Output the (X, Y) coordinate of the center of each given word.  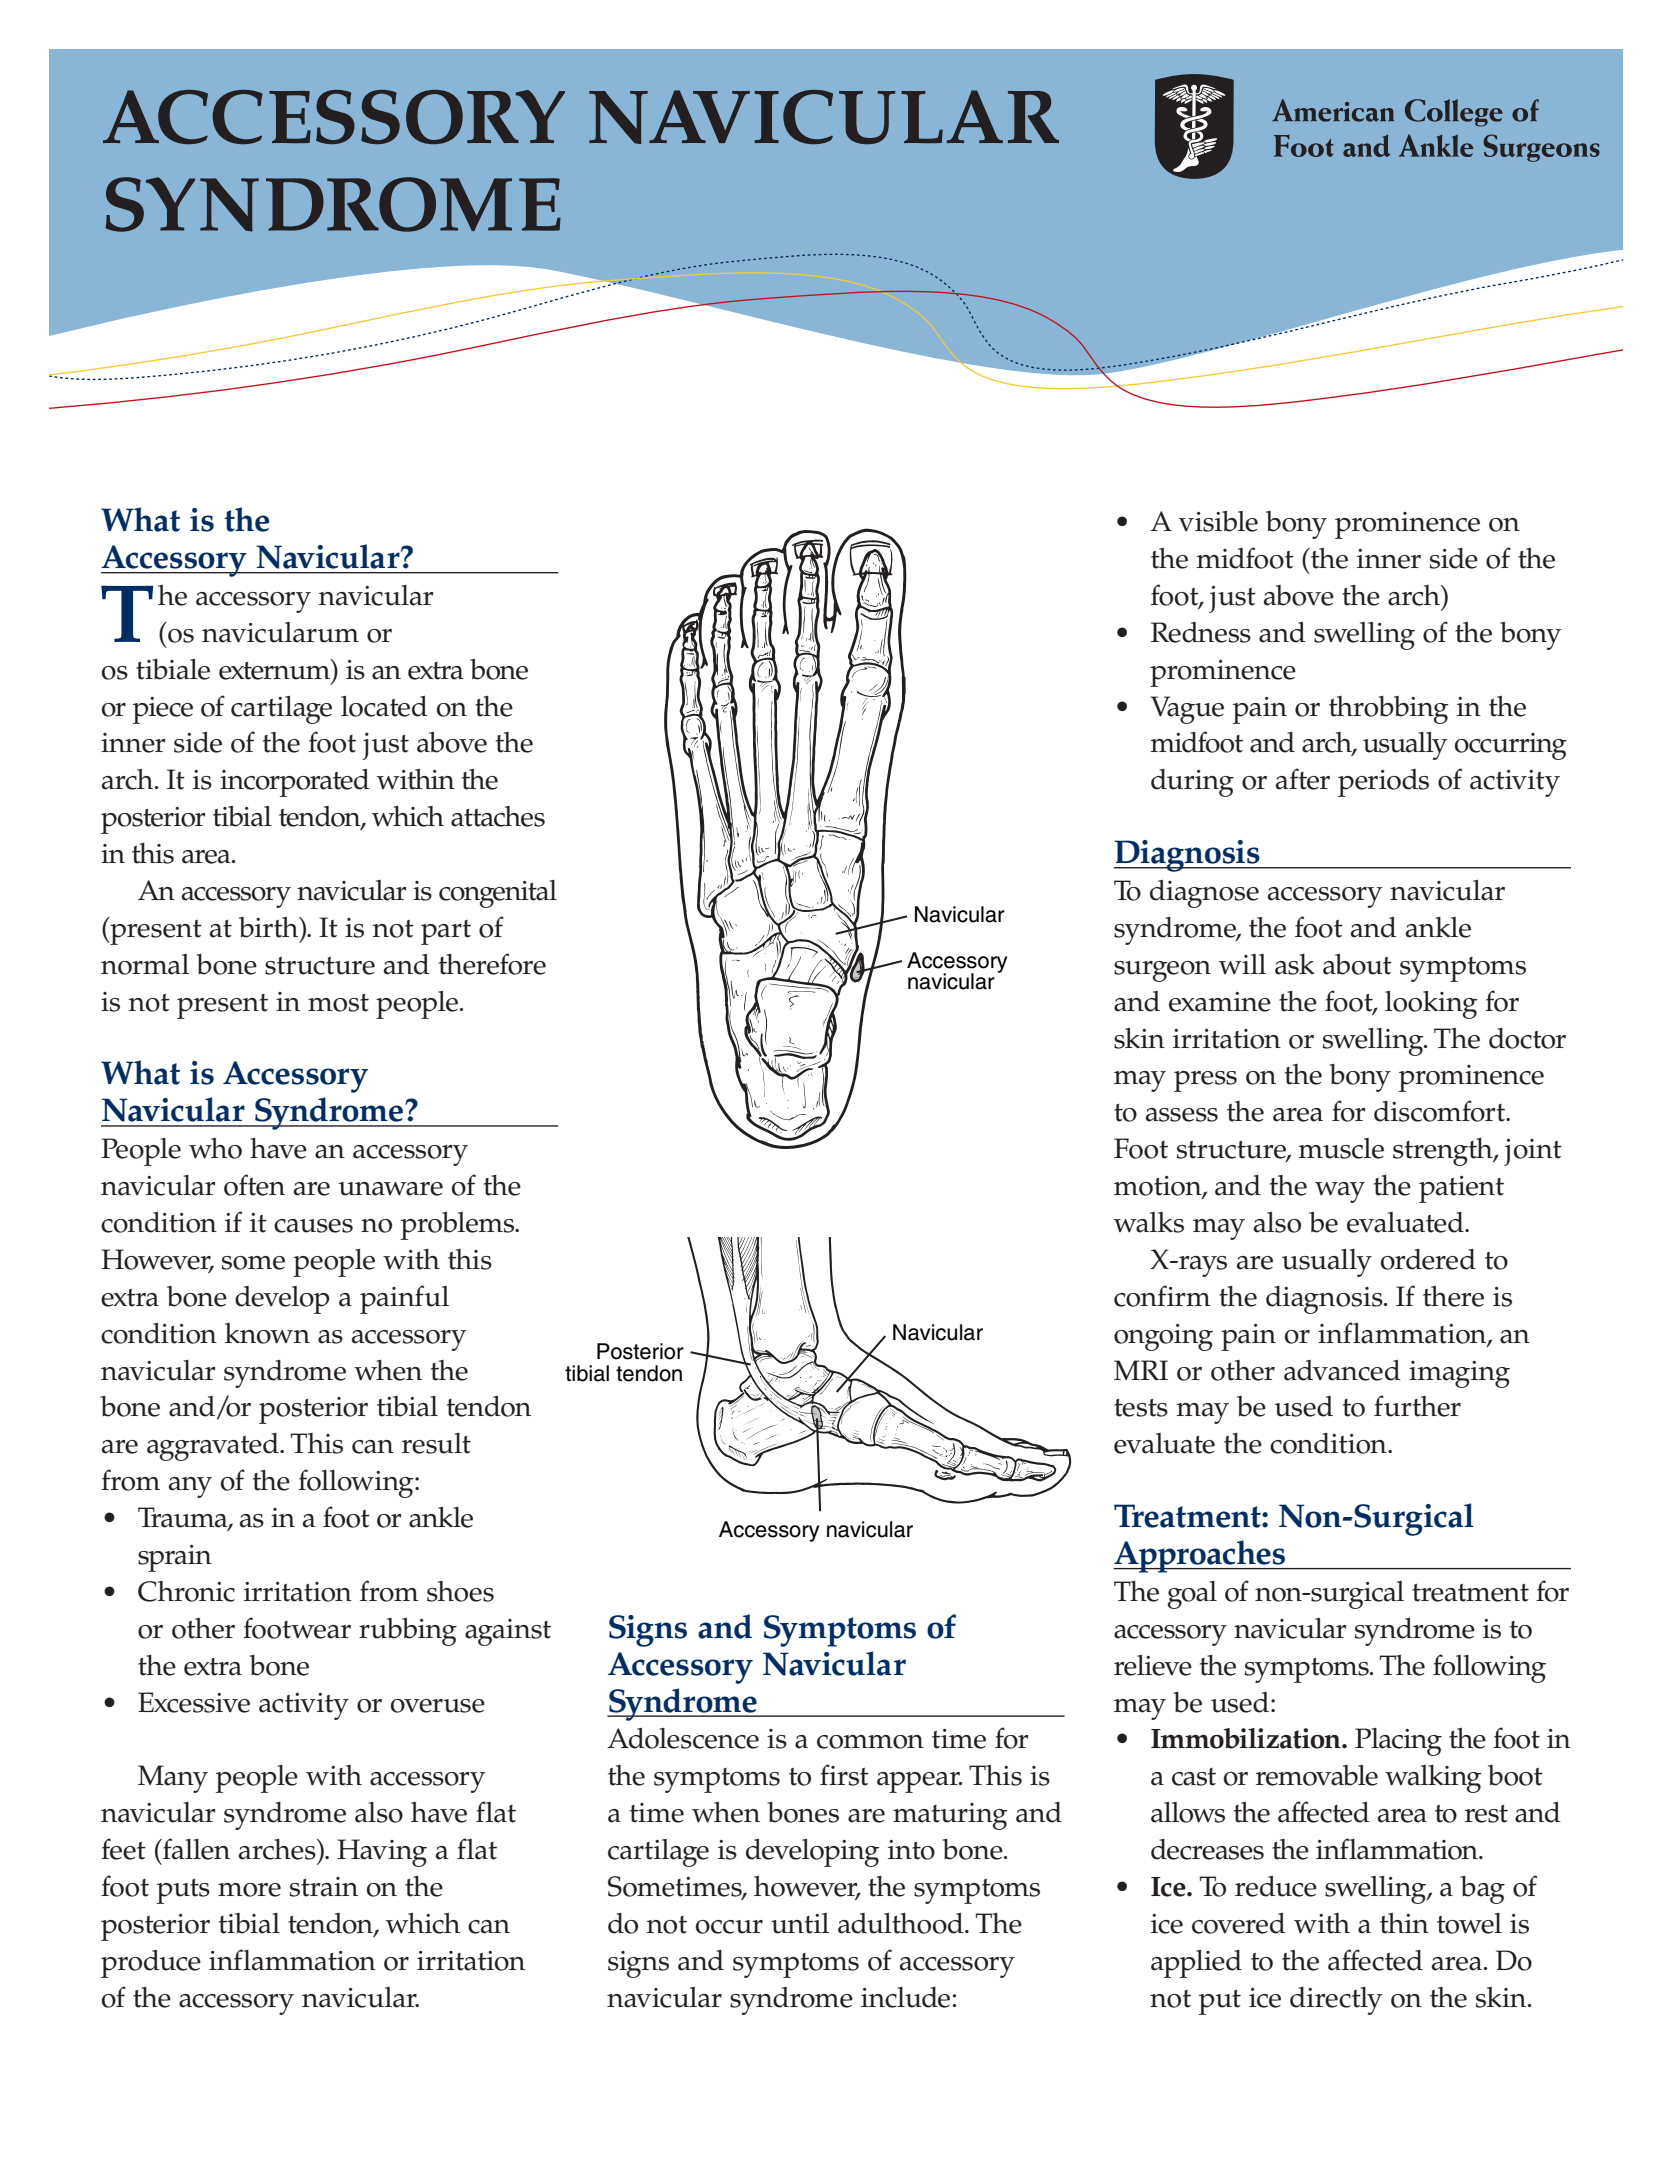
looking (1431, 1005)
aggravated (214, 1447)
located (384, 706)
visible (1218, 521)
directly (1336, 2001)
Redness (1201, 632)
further (1417, 1406)
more (249, 1890)
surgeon (1162, 971)
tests (1141, 1408)
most (338, 1003)
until (800, 1923)
